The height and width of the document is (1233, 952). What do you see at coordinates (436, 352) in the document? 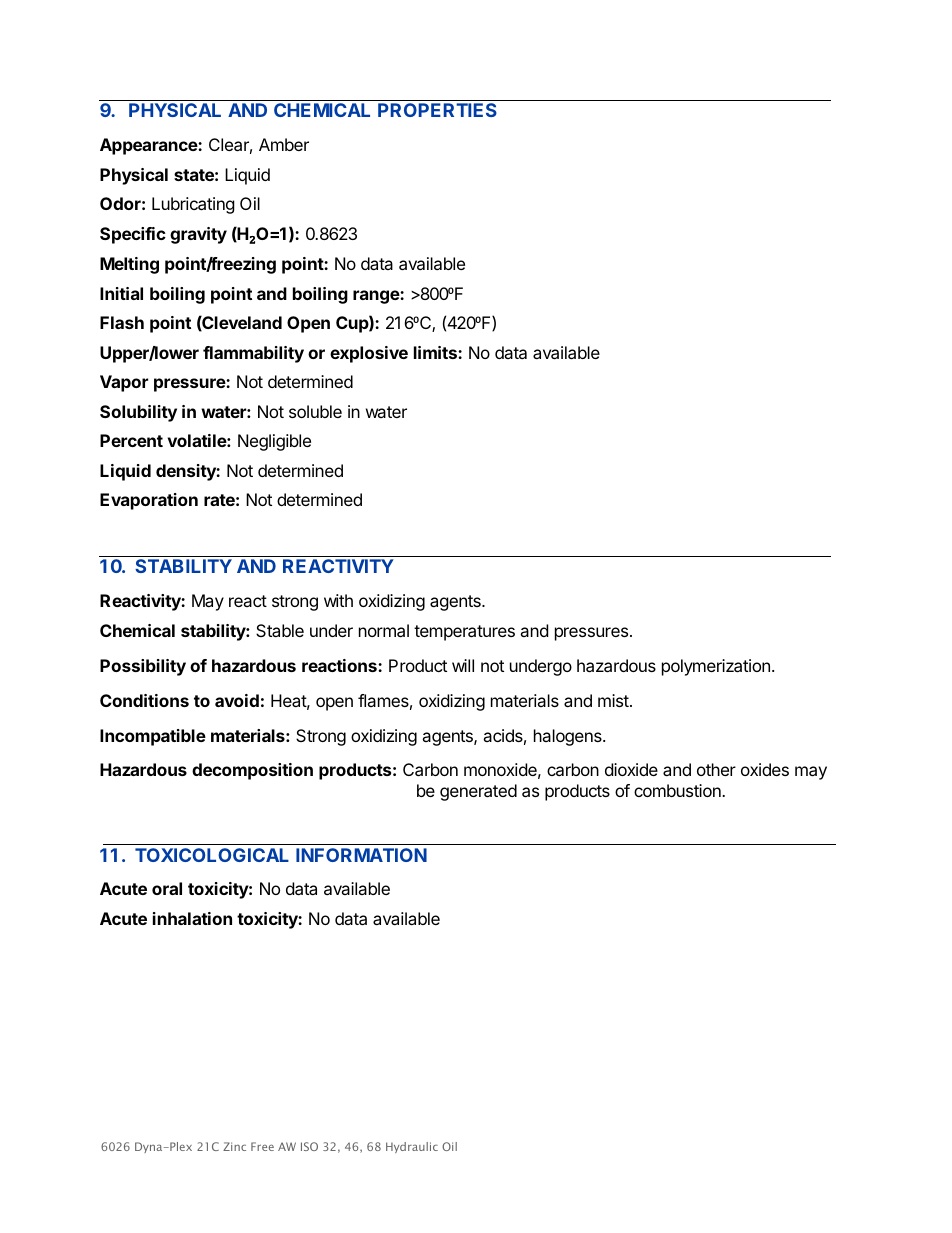
I see `limits` at bounding box center [436, 352].
